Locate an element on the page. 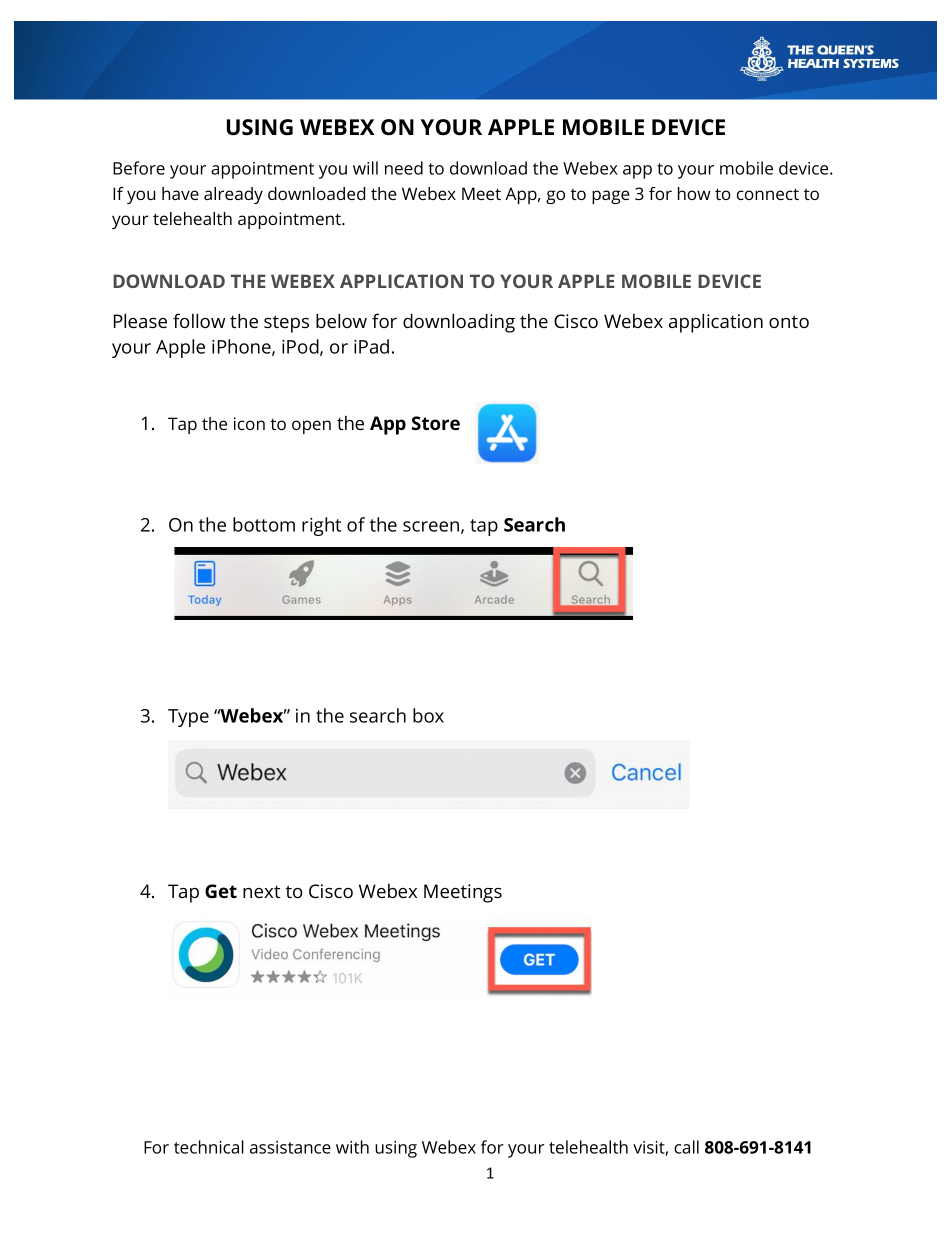 This image has height=1233, width=952. need is located at coordinates (404, 168).
